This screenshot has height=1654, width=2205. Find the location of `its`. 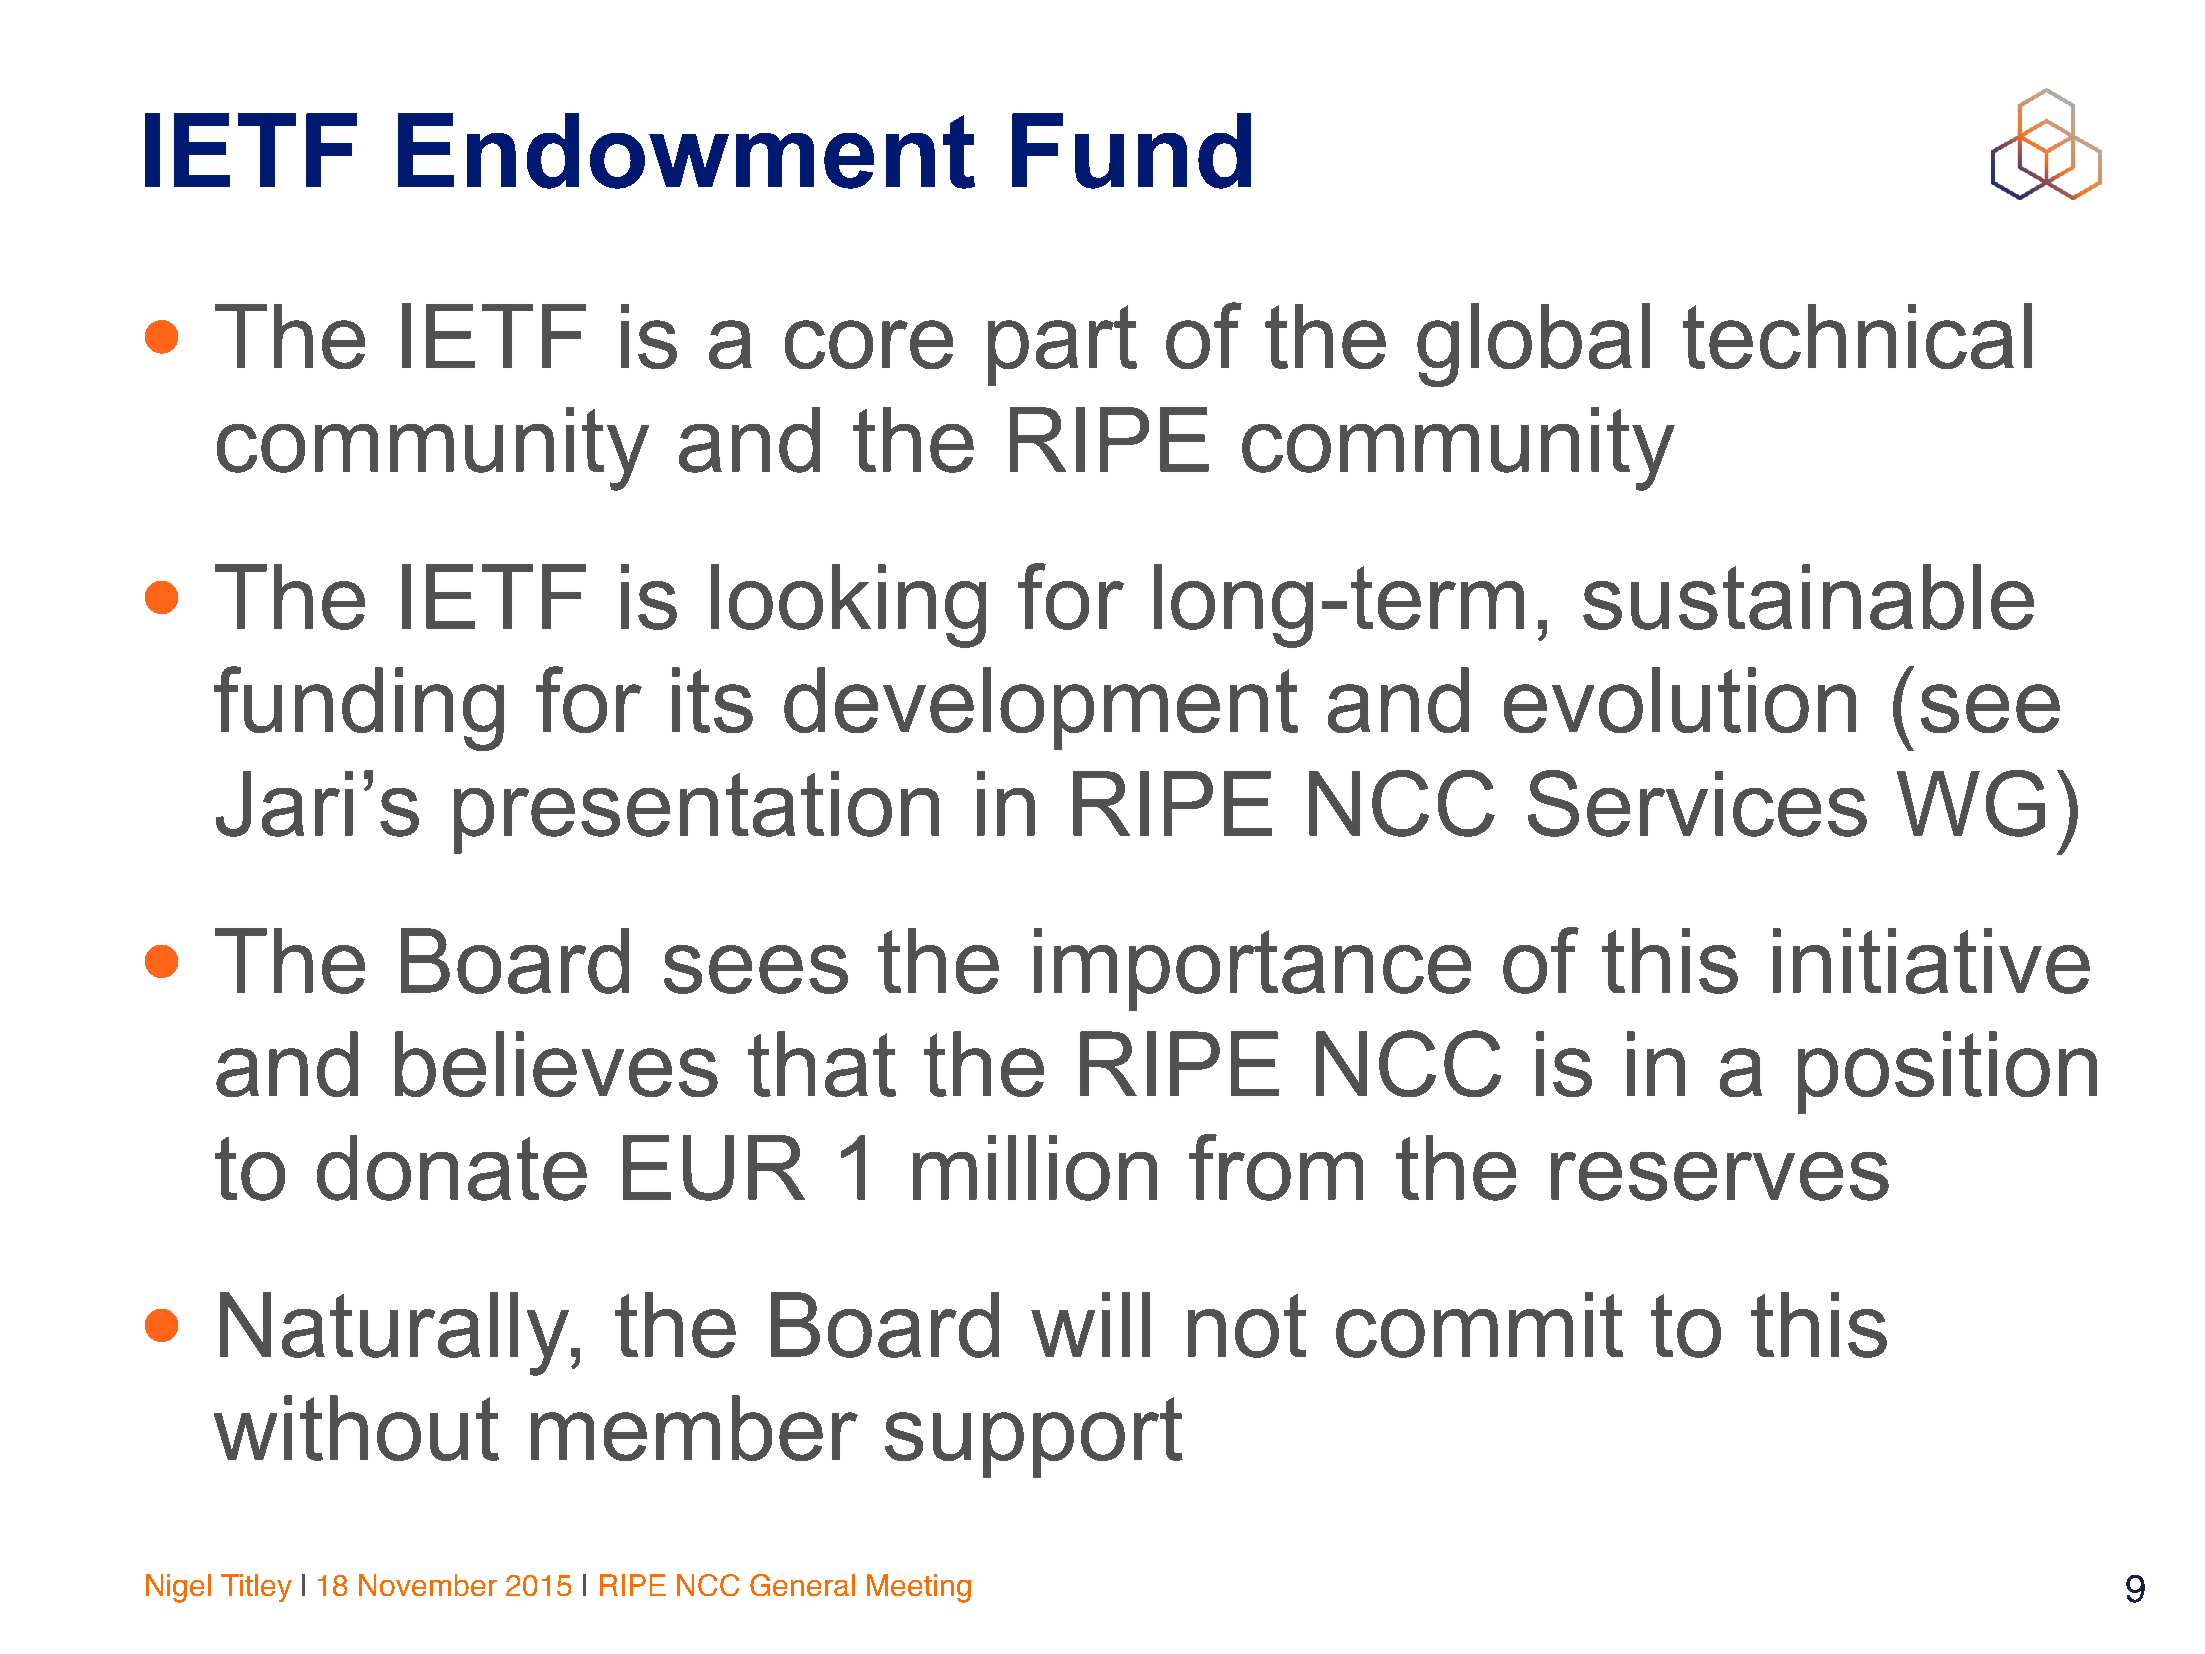

its is located at coordinates (712, 700).
